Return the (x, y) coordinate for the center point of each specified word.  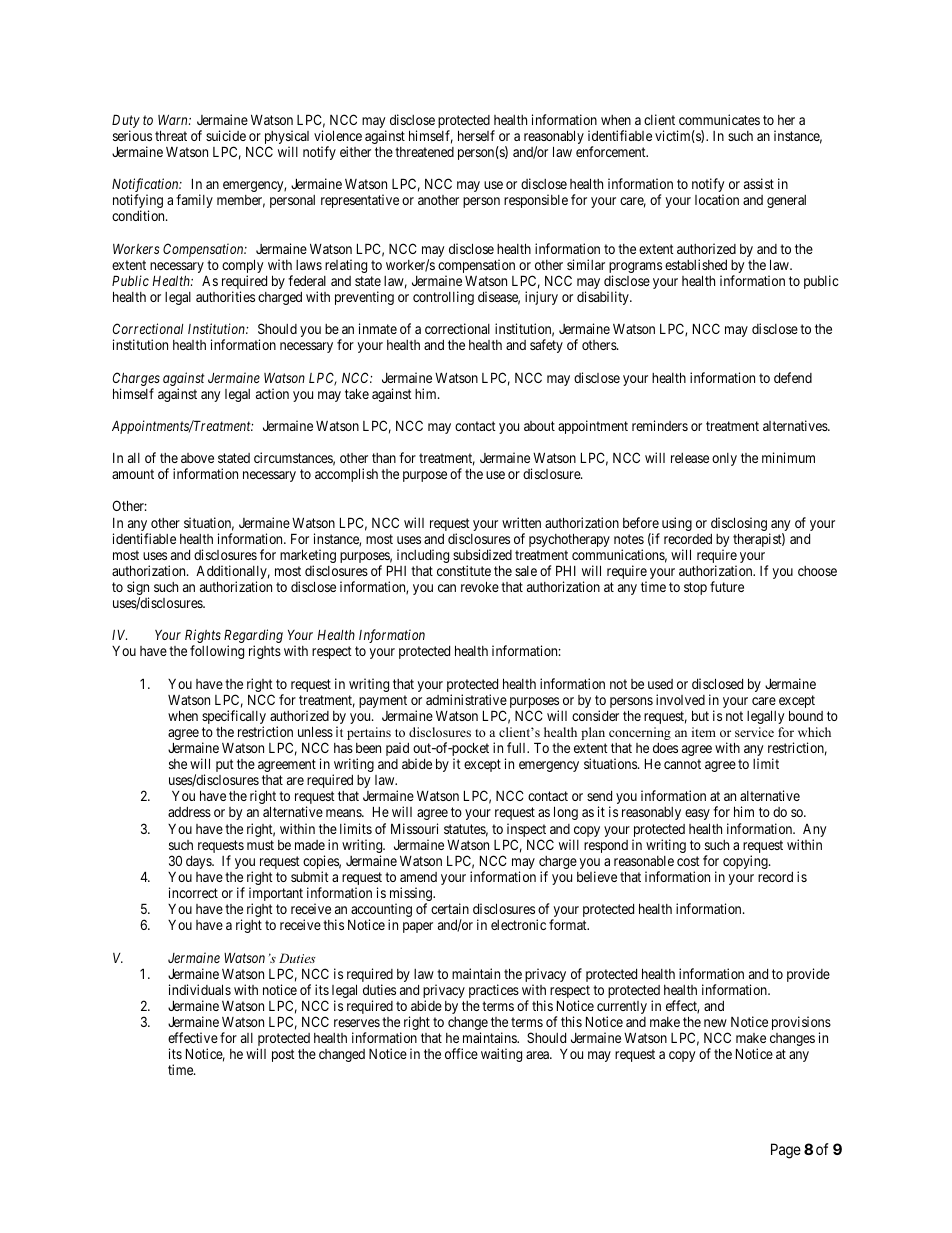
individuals (200, 989)
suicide (226, 135)
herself (476, 135)
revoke (480, 586)
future (727, 586)
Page (786, 1151)
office (461, 1053)
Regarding (253, 637)
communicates (719, 119)
